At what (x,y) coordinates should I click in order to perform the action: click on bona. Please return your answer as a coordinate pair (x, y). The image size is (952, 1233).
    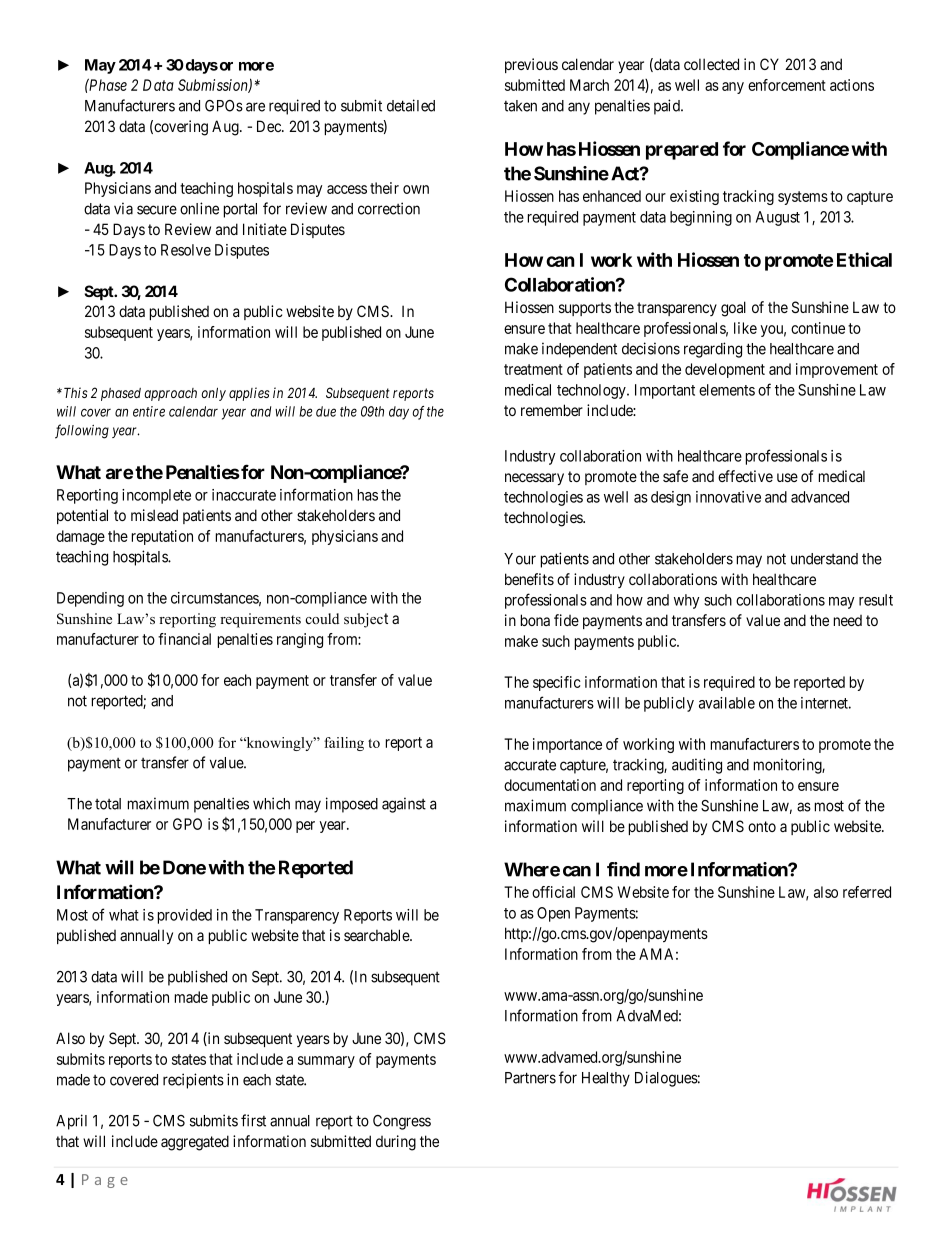
    Looking at the image, I should click on (535, 620).
